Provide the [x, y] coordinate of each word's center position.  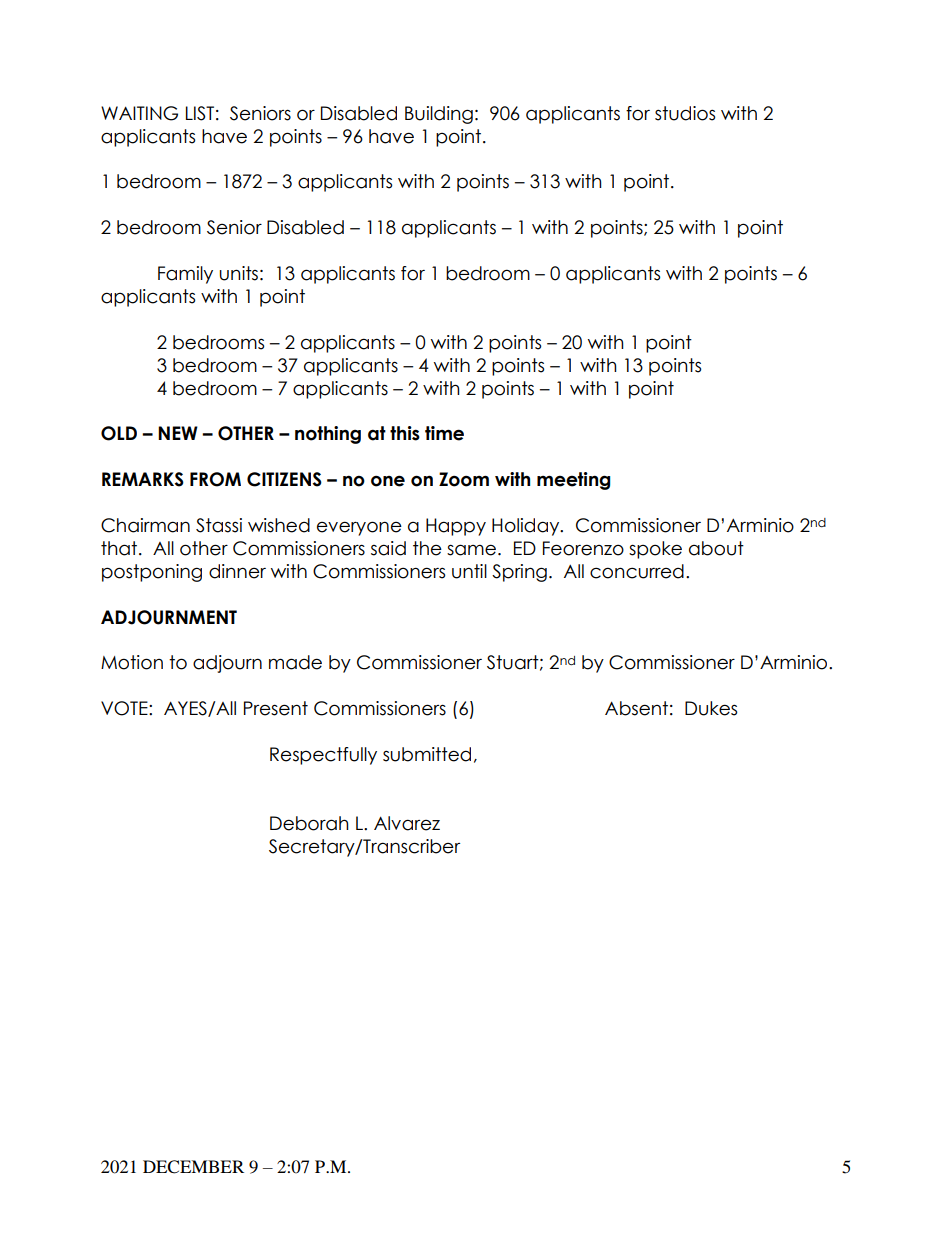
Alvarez [407, 823]
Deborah [309, 823]
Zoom [464, 479]
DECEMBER [193, 1167]
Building [439, 115]
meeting [573, 481]
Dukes [711, 708]
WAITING [139, 113]
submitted [427, 754]
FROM [215, 479]
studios [685, 113]
